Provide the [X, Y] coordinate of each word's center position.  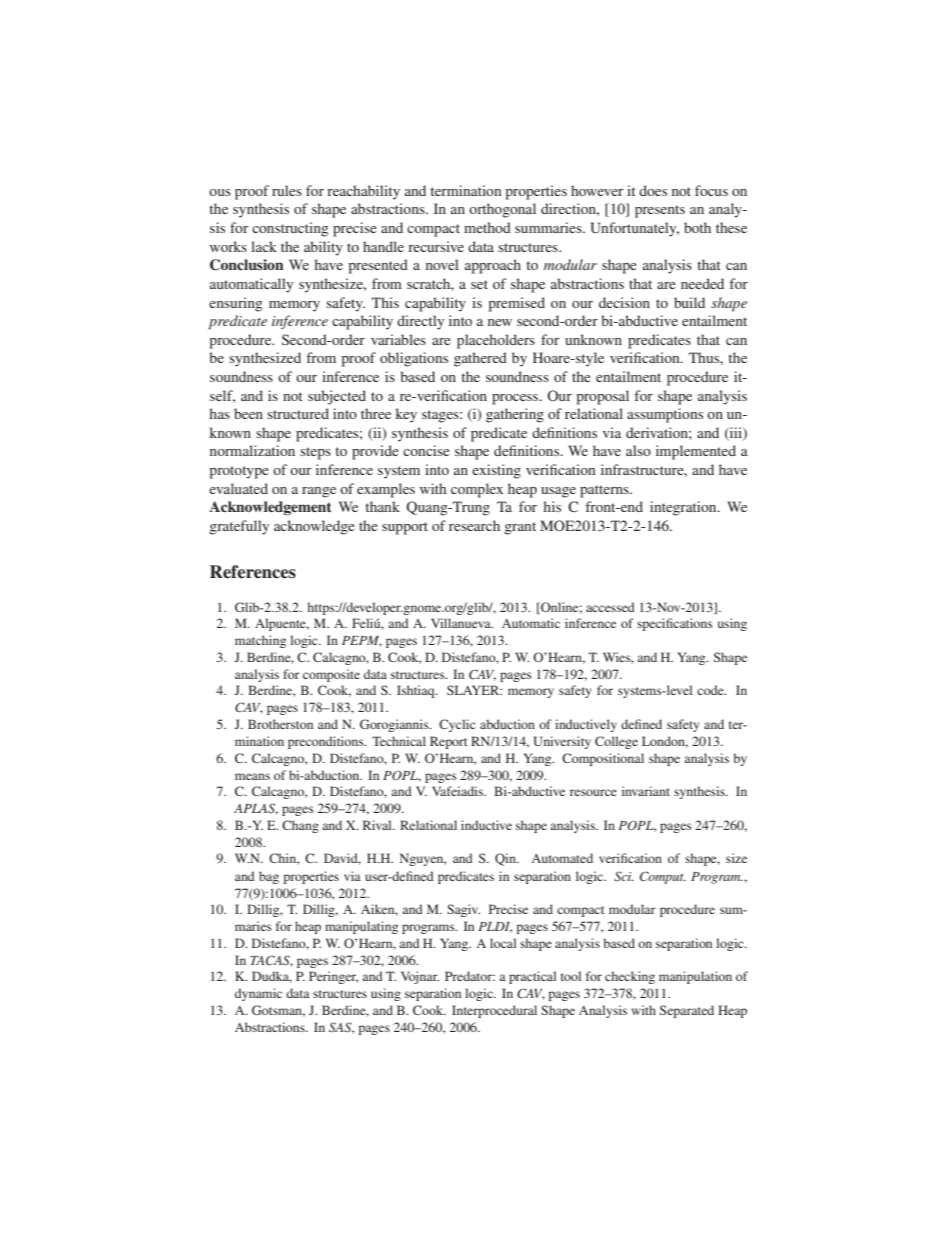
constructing [290, 229]
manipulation [695, 977]
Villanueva [462, 623]
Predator [470, 976]
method [487, 227]
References [253, 572]
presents [660, 211]
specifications [675, 624]
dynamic [258, 994]
